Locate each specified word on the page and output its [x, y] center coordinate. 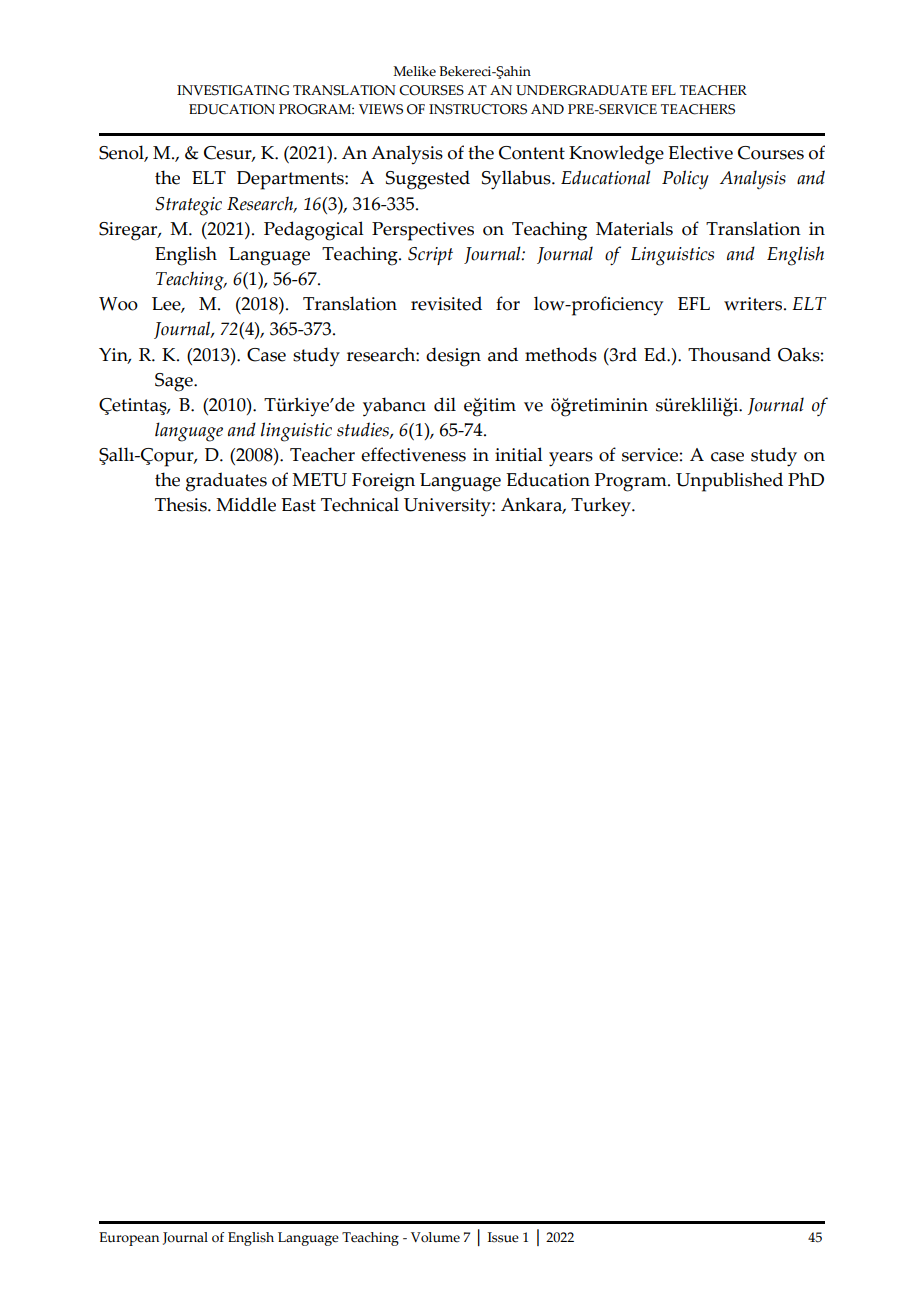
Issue [503, 1237]
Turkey [602, 507]
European [129, 1239]
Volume [435, 1237]
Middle [246, 504]
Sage [175, 382]
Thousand [729, 354]
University [448, 507]
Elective [700, 152]
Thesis [182, 504]
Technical [360, 504]
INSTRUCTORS [478, 109]
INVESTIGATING [233, 90]
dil [445, 404]
